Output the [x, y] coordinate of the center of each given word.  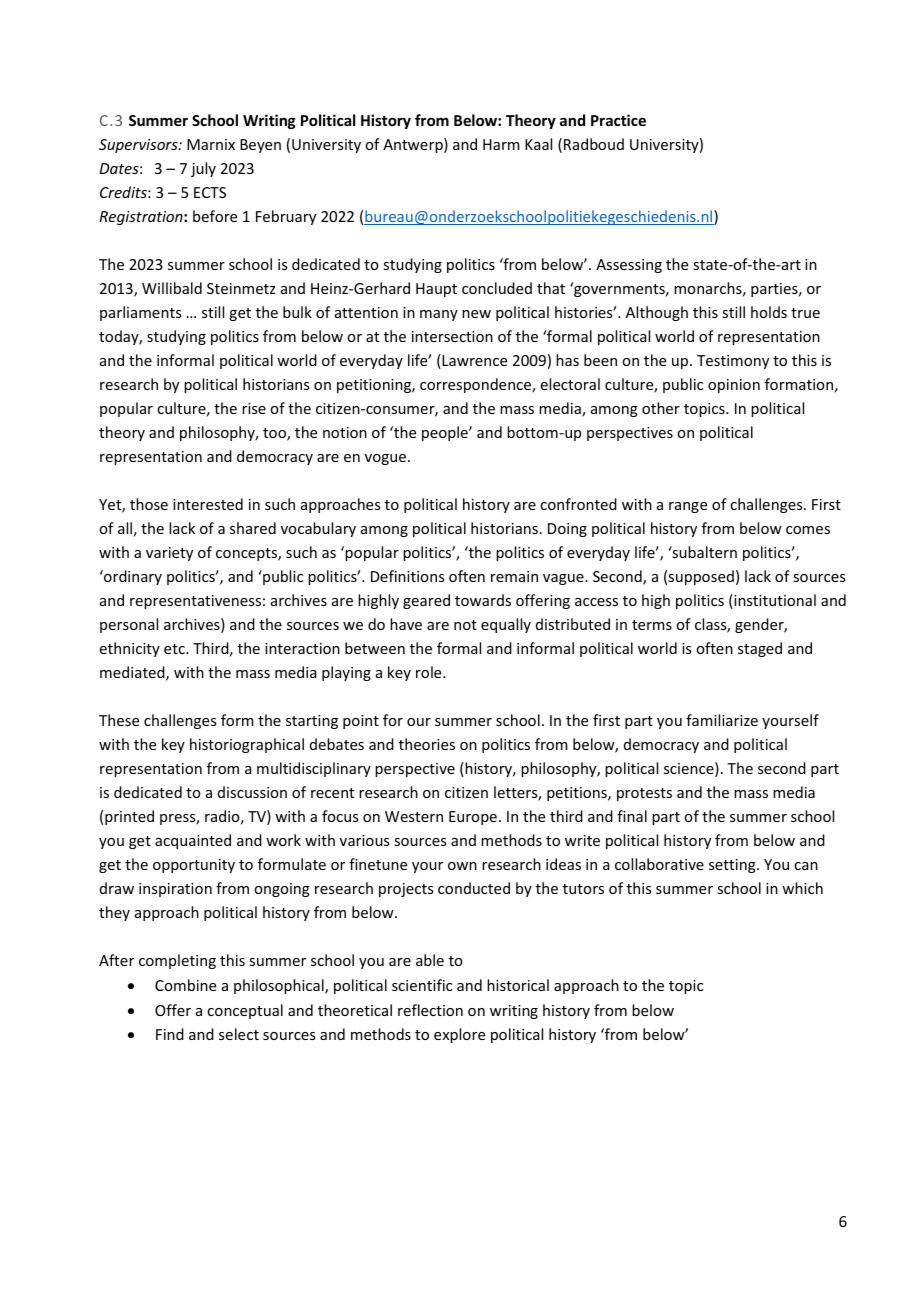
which [802, 888]
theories [427, 744]
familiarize [722, 720]
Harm [501, 144]
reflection [430, 1010]
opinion [734, 386]
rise [254, 408]
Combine [185, 985]
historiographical [247, 745]
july [203, 169]
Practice [618, 120]
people [446, 433]
